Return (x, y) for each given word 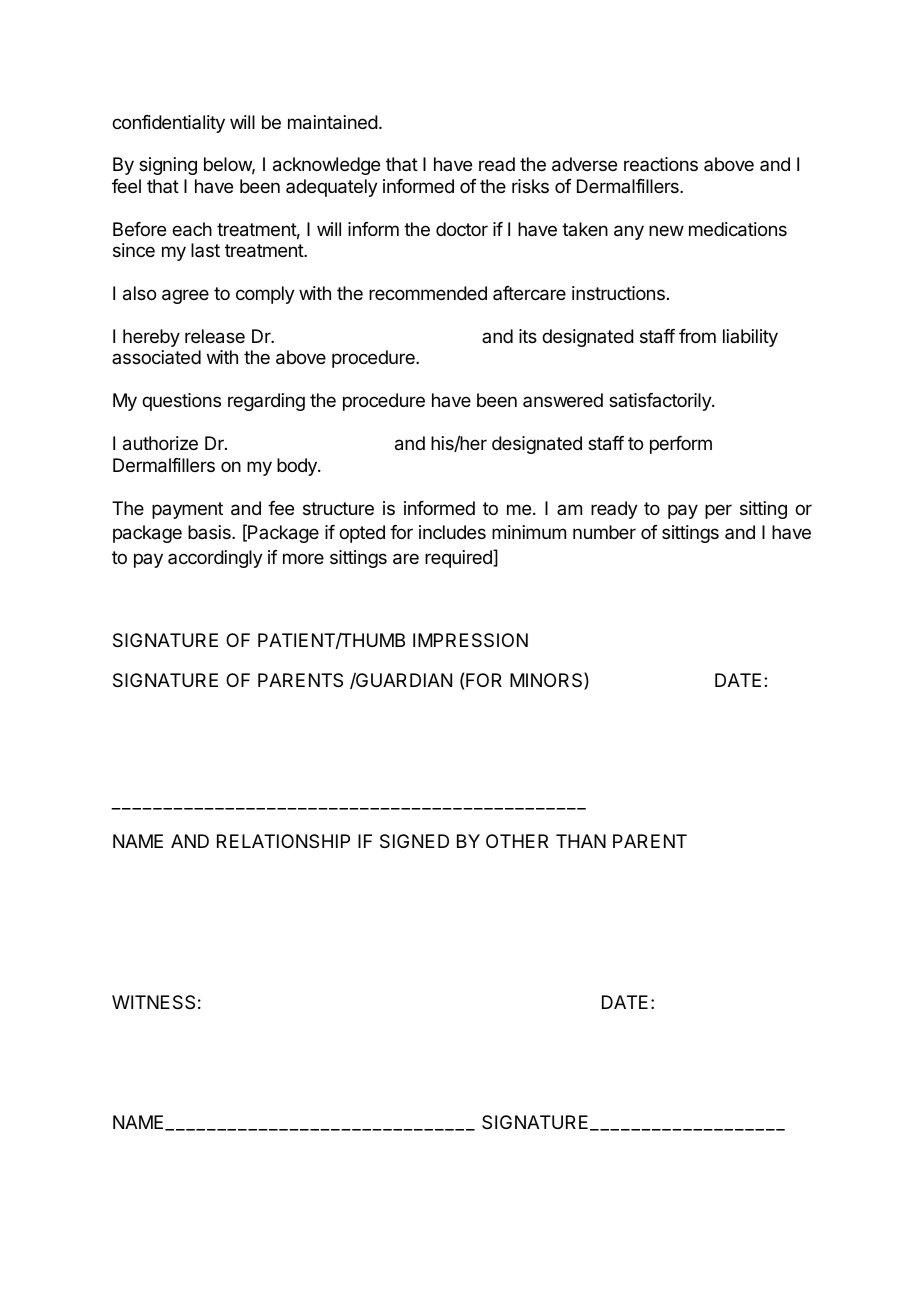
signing (168, 166)
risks (530, 186)
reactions (661, 164)
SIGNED (414, 841)
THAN (581, 841)
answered (563, 400)
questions (181, 402)
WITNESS (153, 1002)
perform (681, 445)
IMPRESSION (470, 640)
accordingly (215, 559)
